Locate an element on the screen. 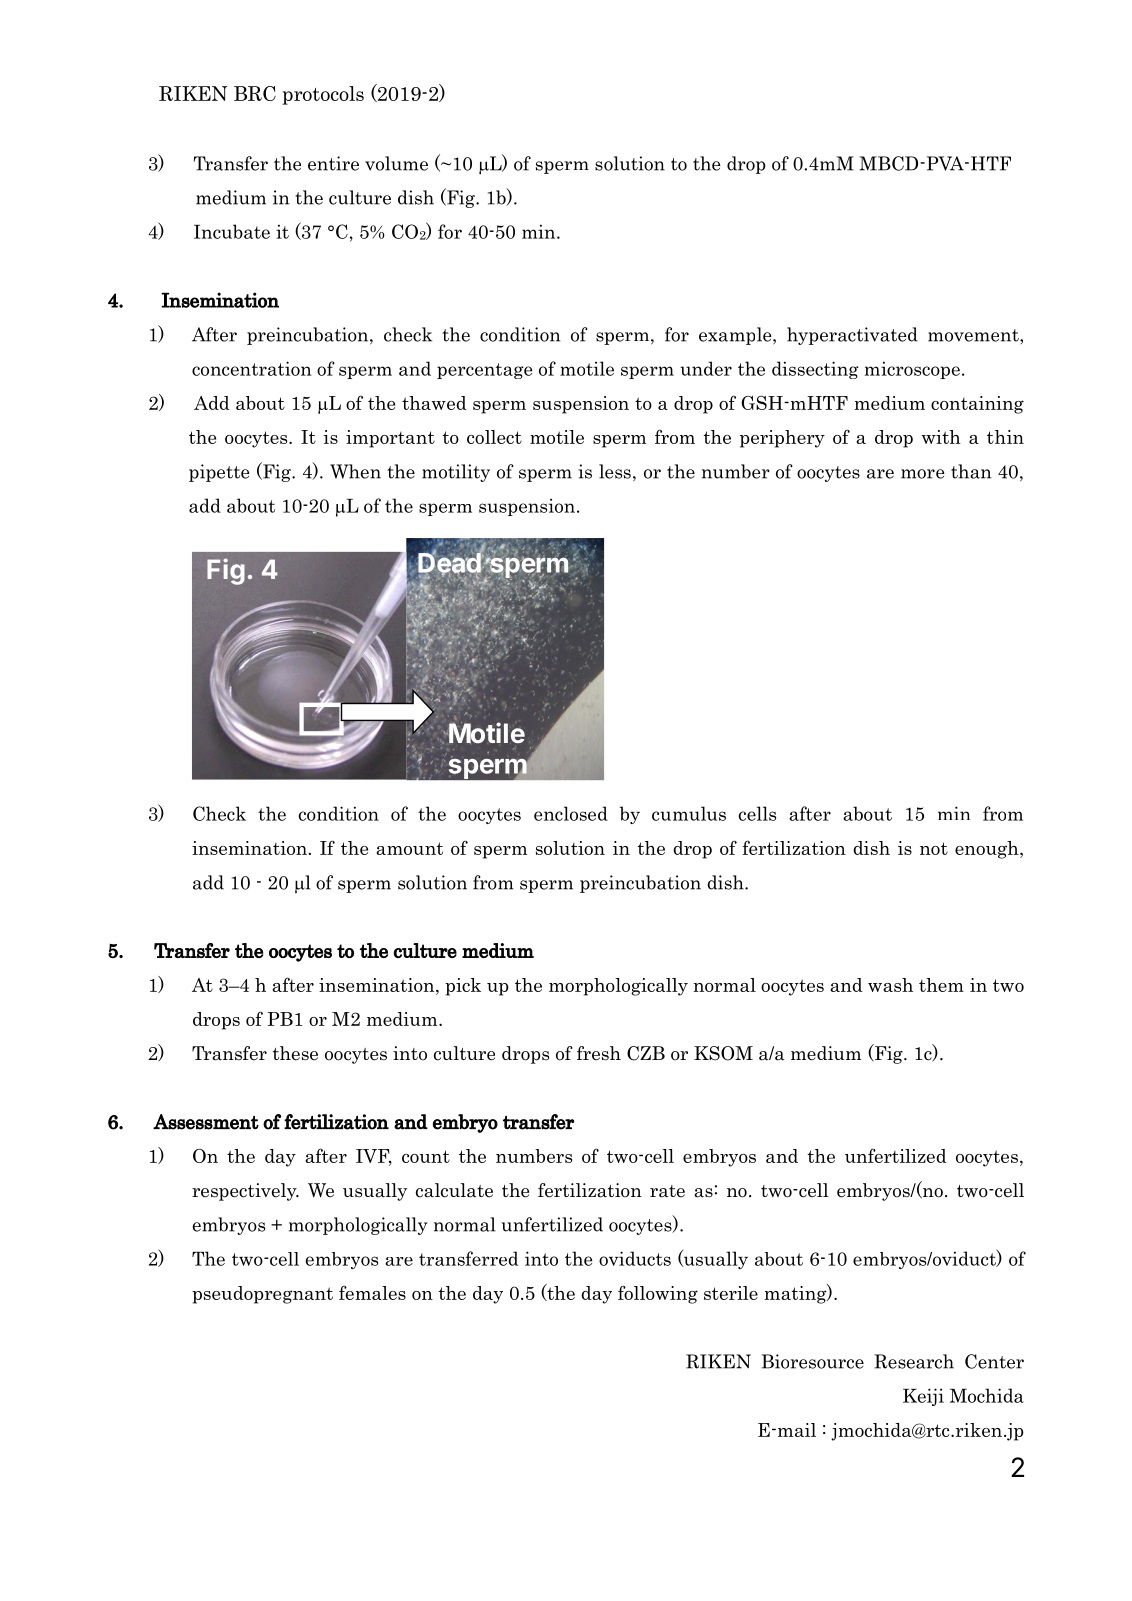 This screenshot has width=1132, height=1601. these is located at coordinates (295, 1053).
